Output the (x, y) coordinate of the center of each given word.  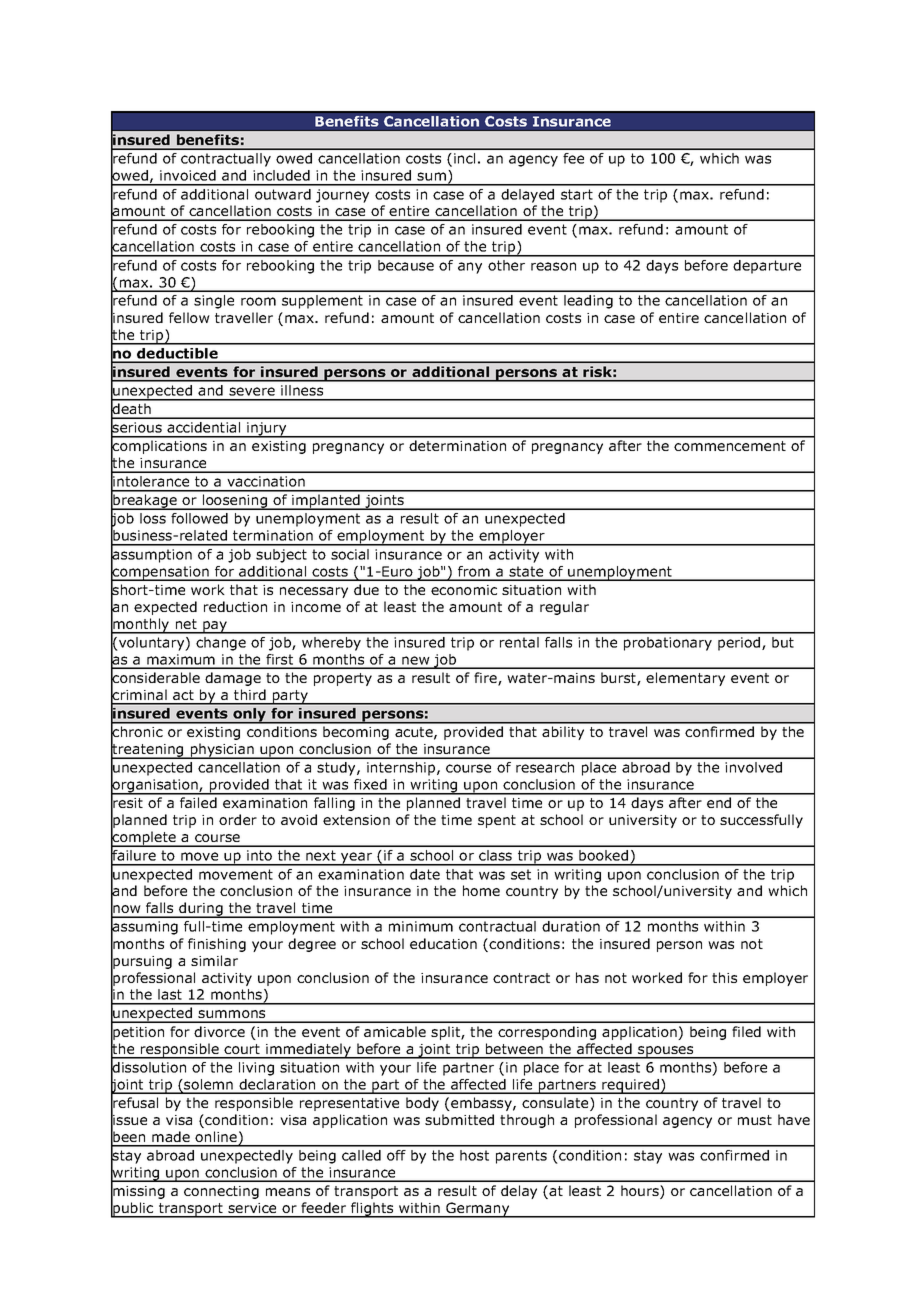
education (443, 943)
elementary (685, 679)
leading (588, 302)
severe (252, 391)
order (238, 819)
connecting (221, 1192)
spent (497, 821)
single (214, 302)
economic (464, 590)
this (724, 977)
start (577, 194)
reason (553, 266)
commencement (730, 446)
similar (214, 960)
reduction (235, 606)
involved (753, 767)
